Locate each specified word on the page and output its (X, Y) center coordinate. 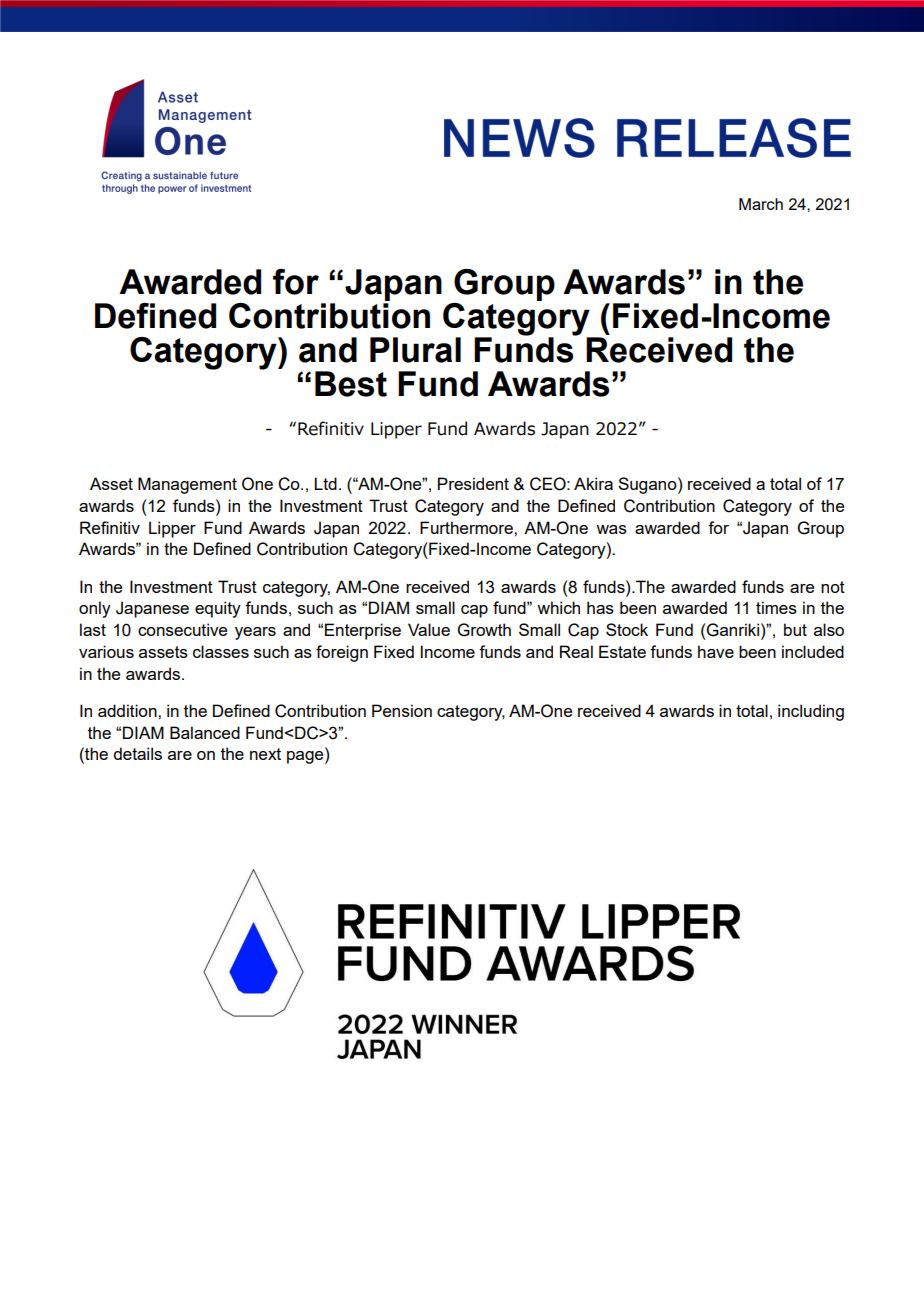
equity (218, 609)
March (761, 204)
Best (351, 384)
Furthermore (467, 527)
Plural (415, 350)
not (833, 587)
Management (187, 485)
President (473, 483)
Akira (593, 483)
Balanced (205, 732)
